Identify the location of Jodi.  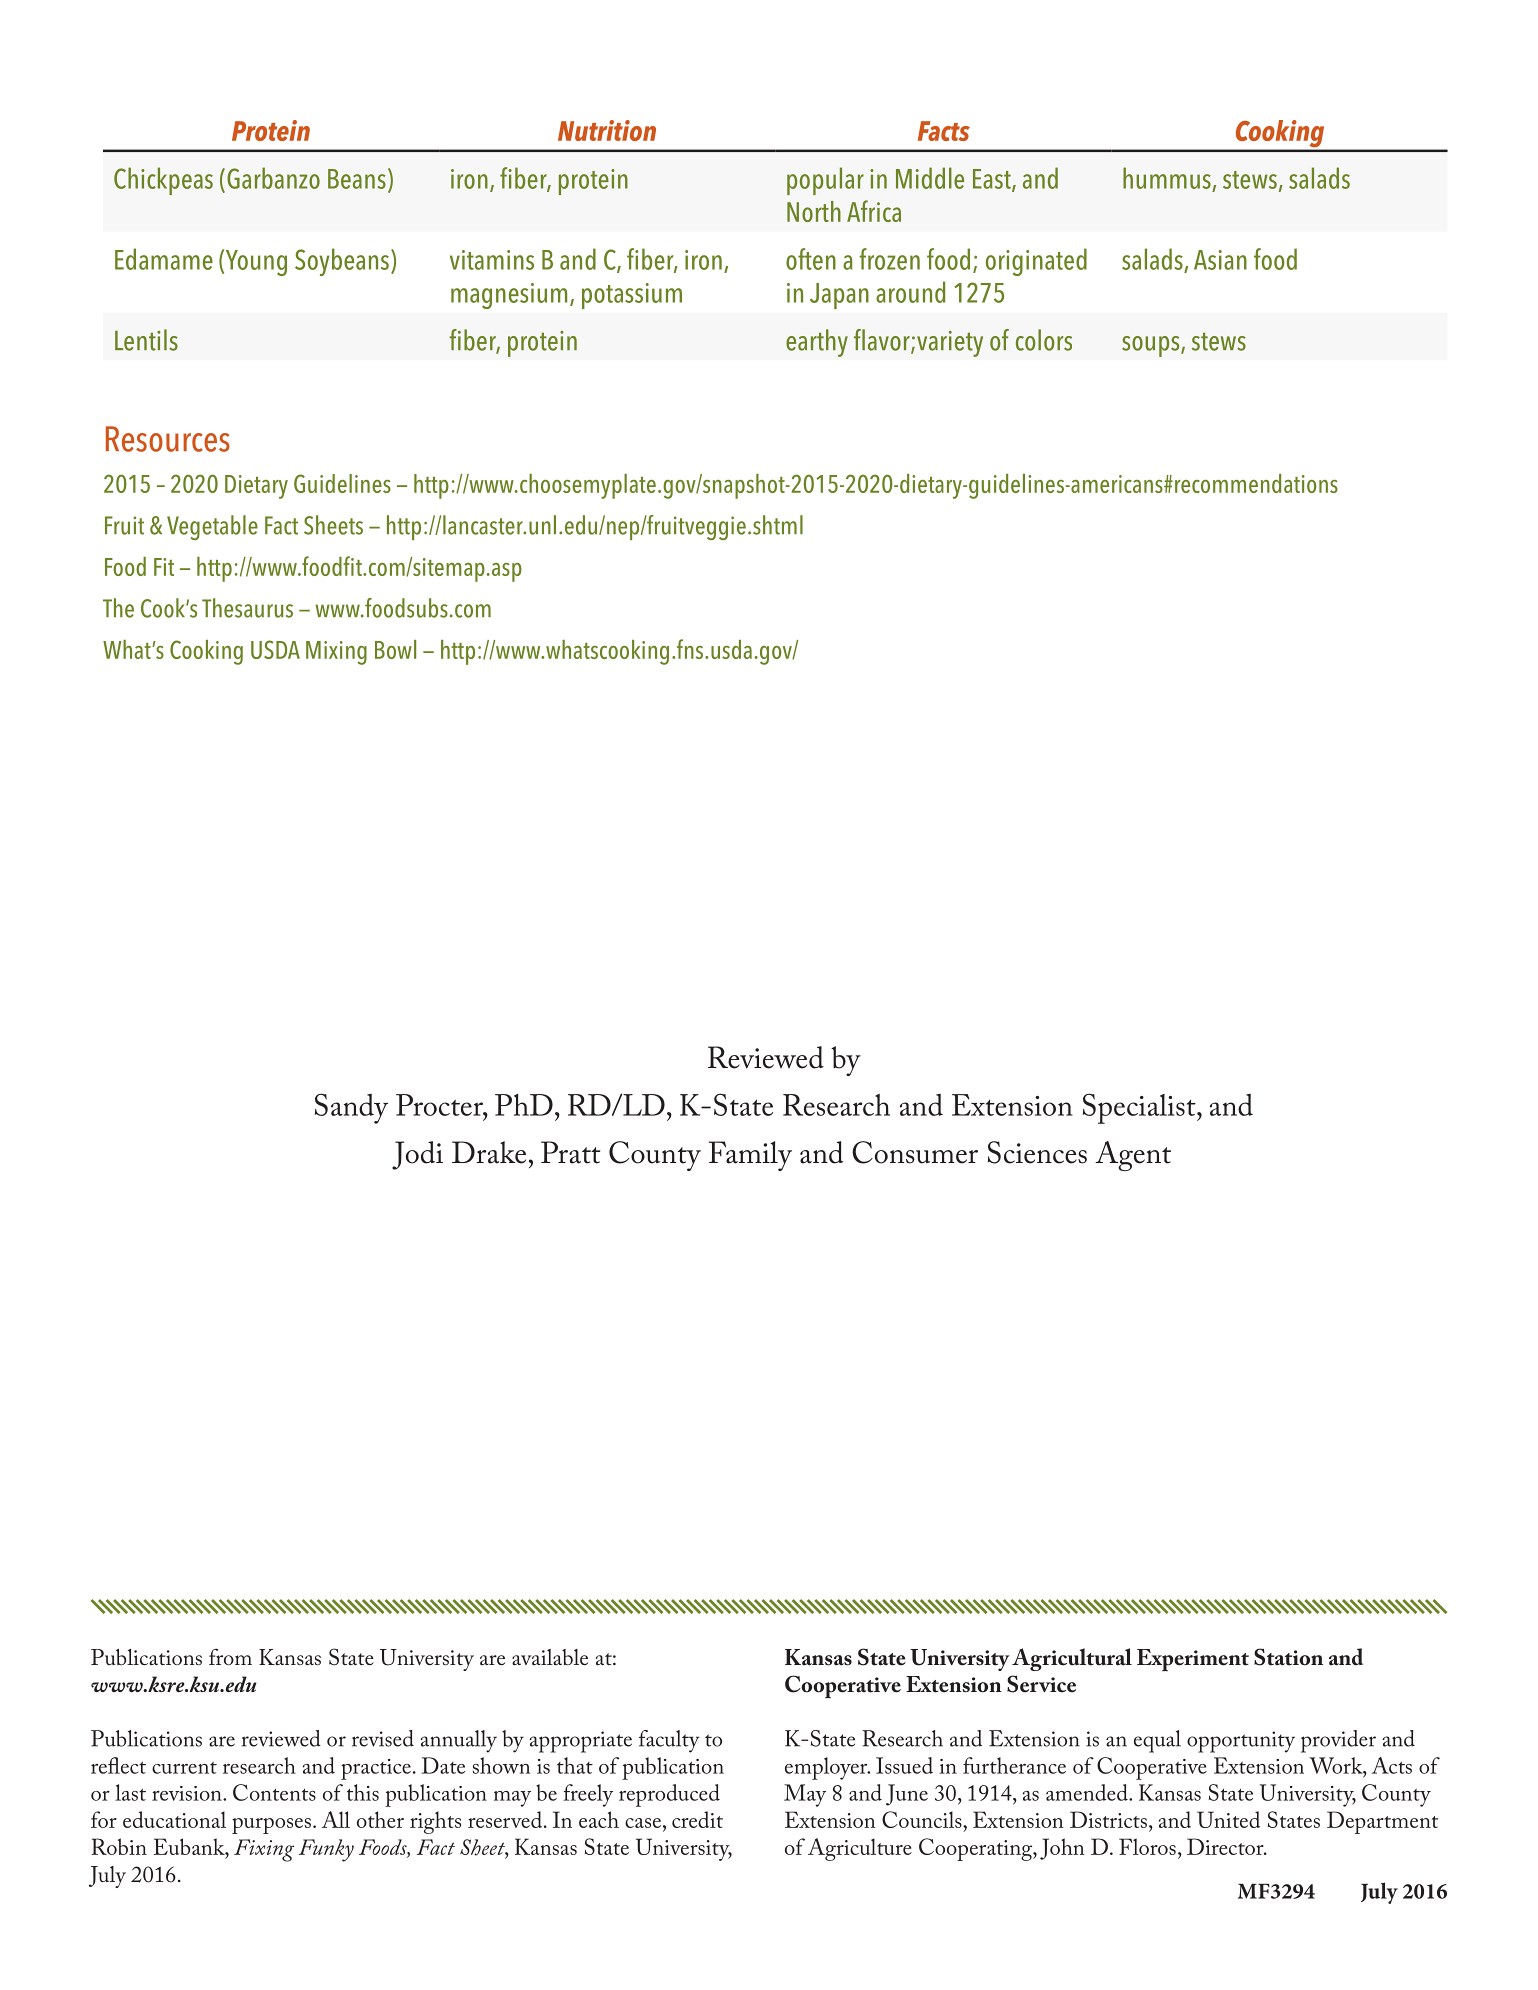
(417, 1155).
